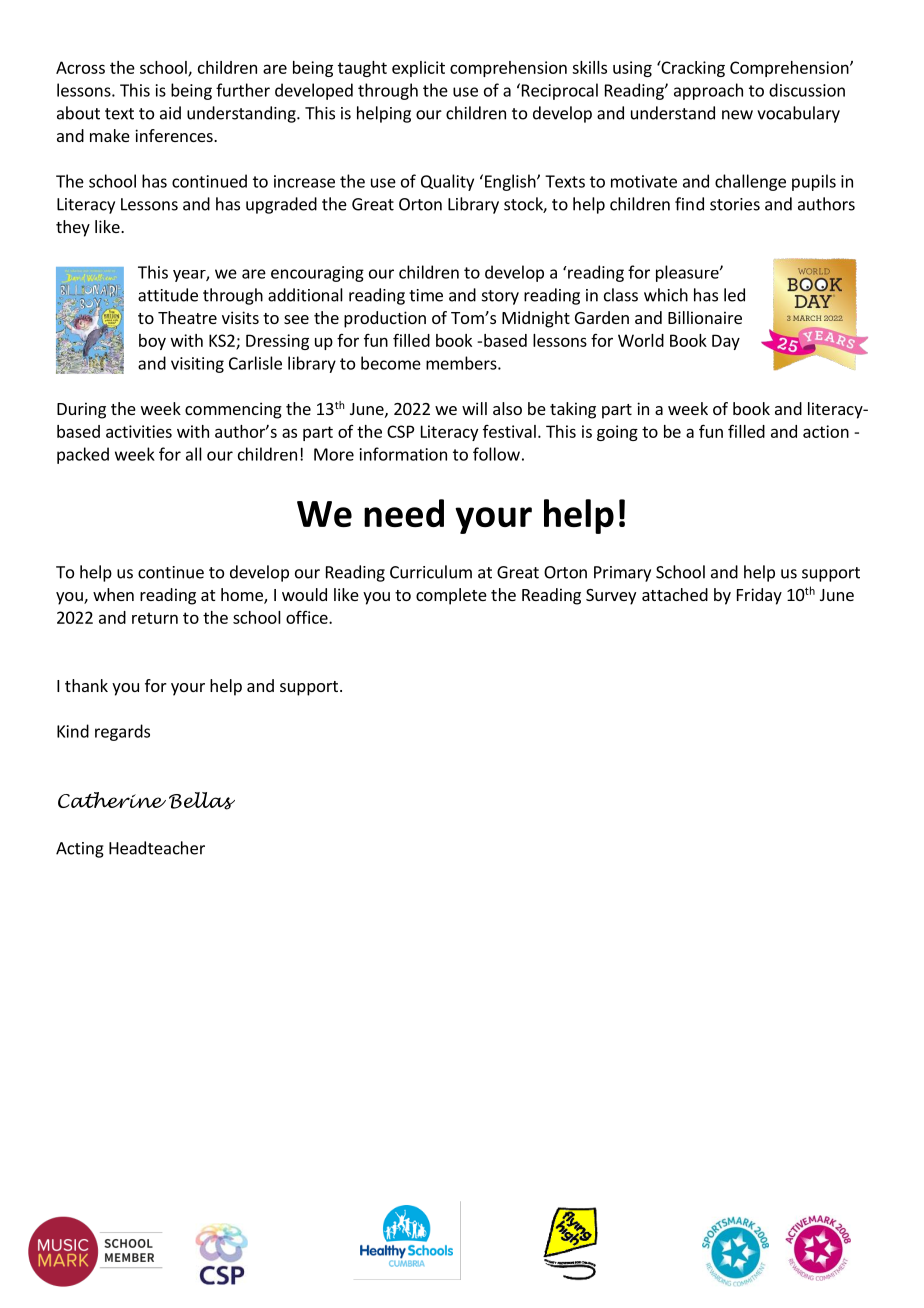 This page has width=924, height=1308. What do you see at coordinates (426, 295) in the page?
I see `time` at bounding box center [426, 295].
